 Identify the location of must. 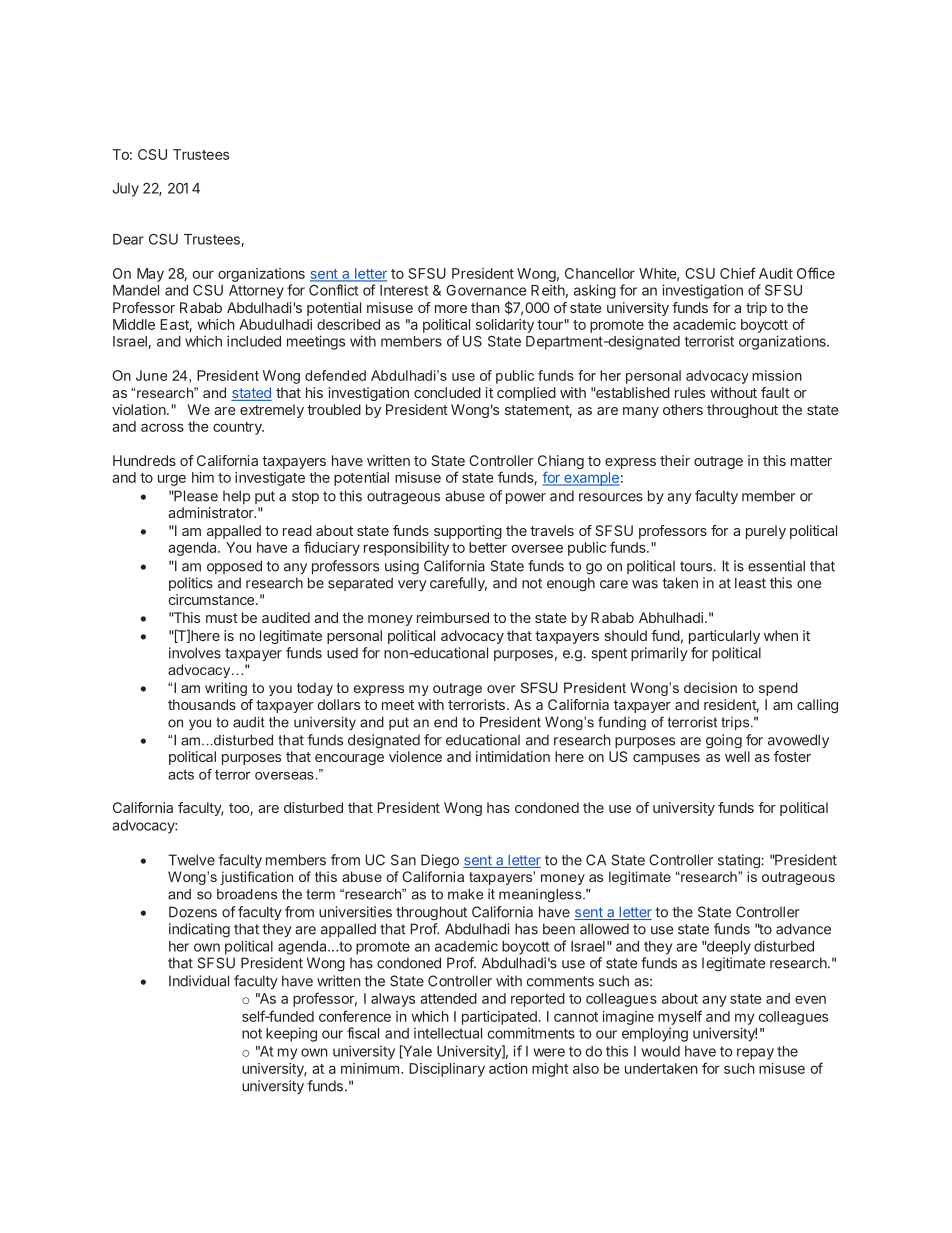
(222, 618).
